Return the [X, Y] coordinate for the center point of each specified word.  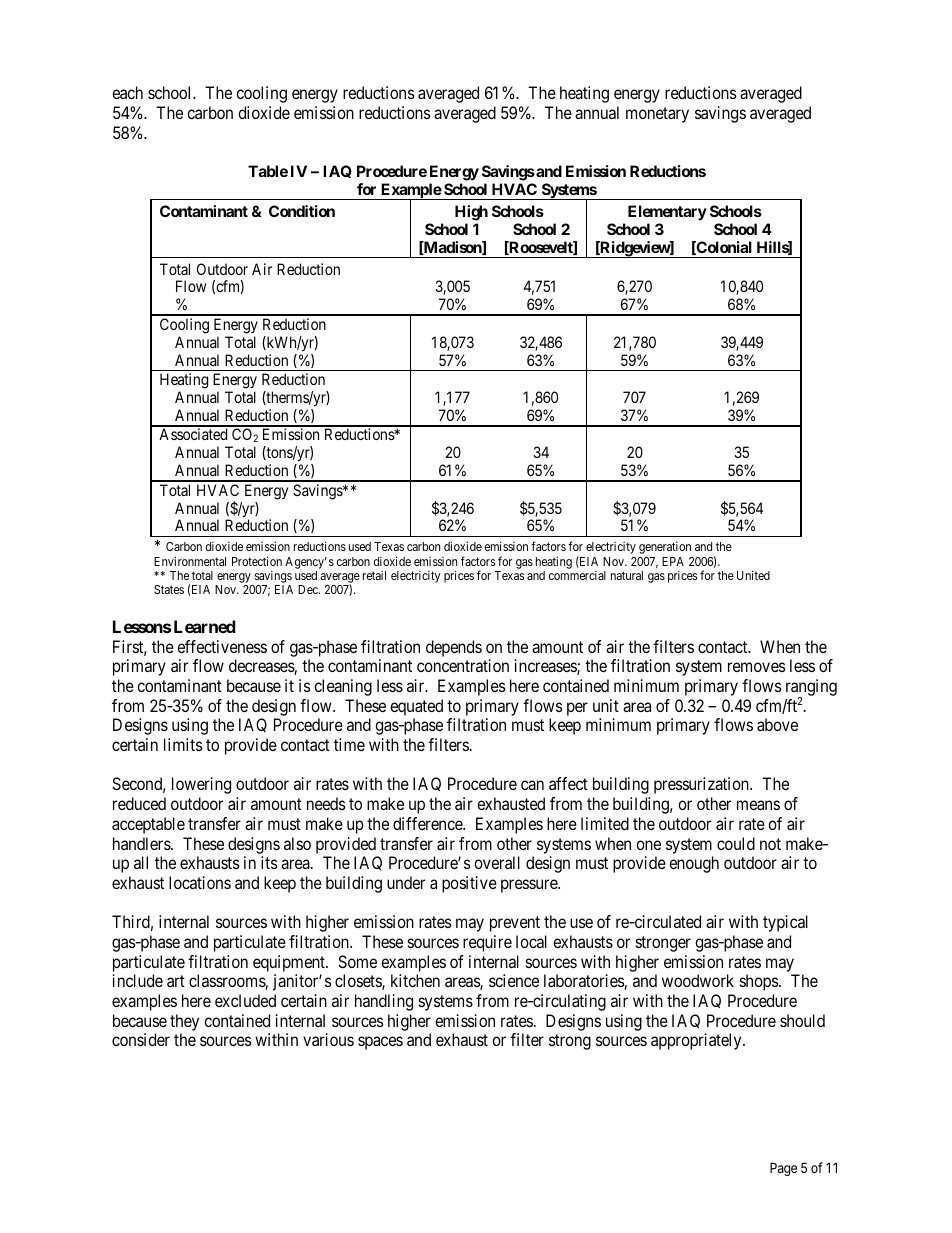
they [184, 1022]
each [127, 92]
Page [783, 1169]
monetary [657, 115]
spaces [380, 1043]
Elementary [667, 212]
